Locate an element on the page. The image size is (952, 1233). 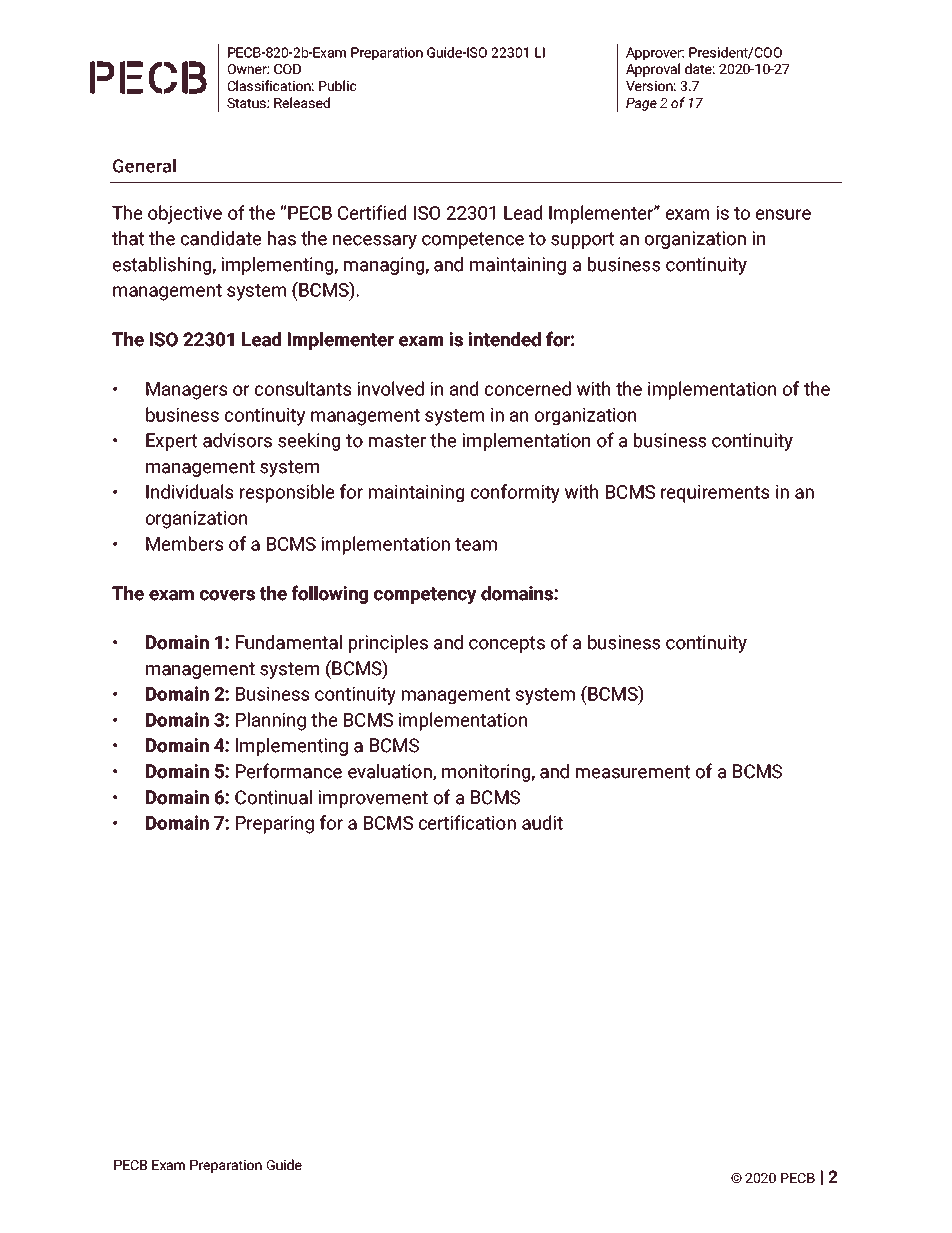
certification is located at coordinates (467, 822).
